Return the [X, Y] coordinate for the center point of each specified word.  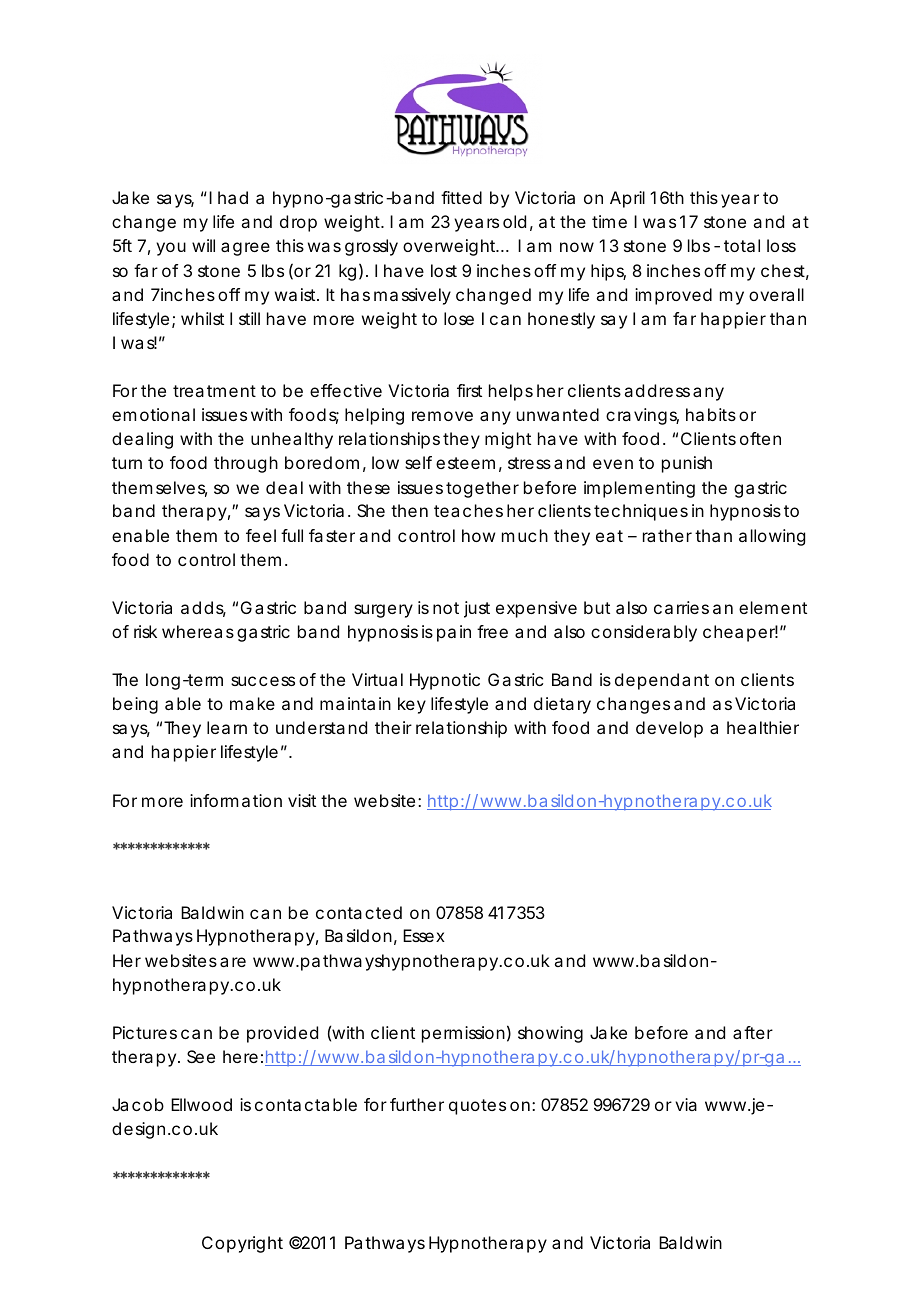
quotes [477, 1107]
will [203, 245]
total [742, 245]
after [753, 1032]
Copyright [242, 1244]
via [686, 1104]
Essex [424, 935]
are [233, 962]
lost [444, 270]
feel [261, 535]
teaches [468, 510]
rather [667, 535]
